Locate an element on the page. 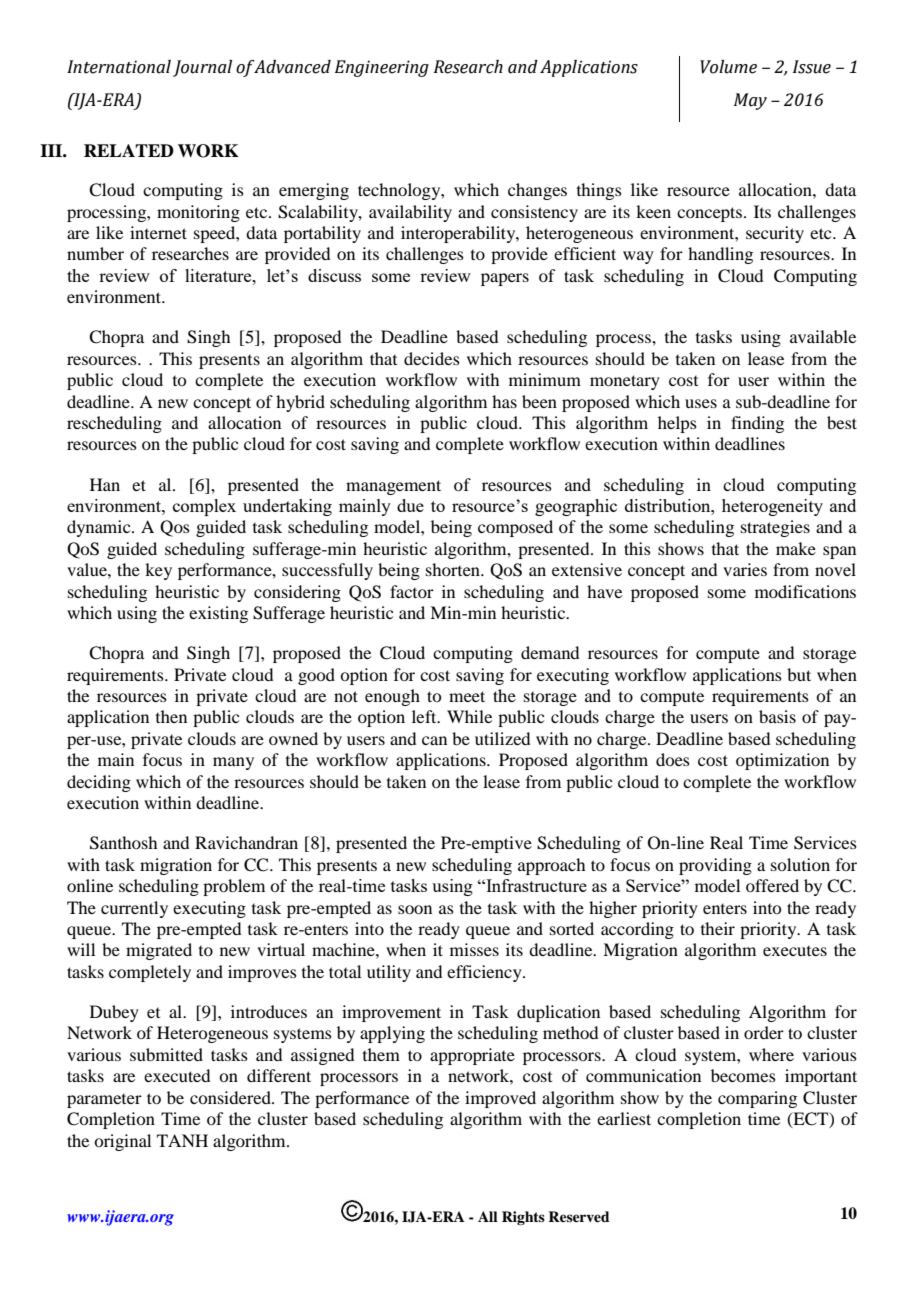 The width and height of the image is (924, 1307). uses is located at coordinates (701, 403).
